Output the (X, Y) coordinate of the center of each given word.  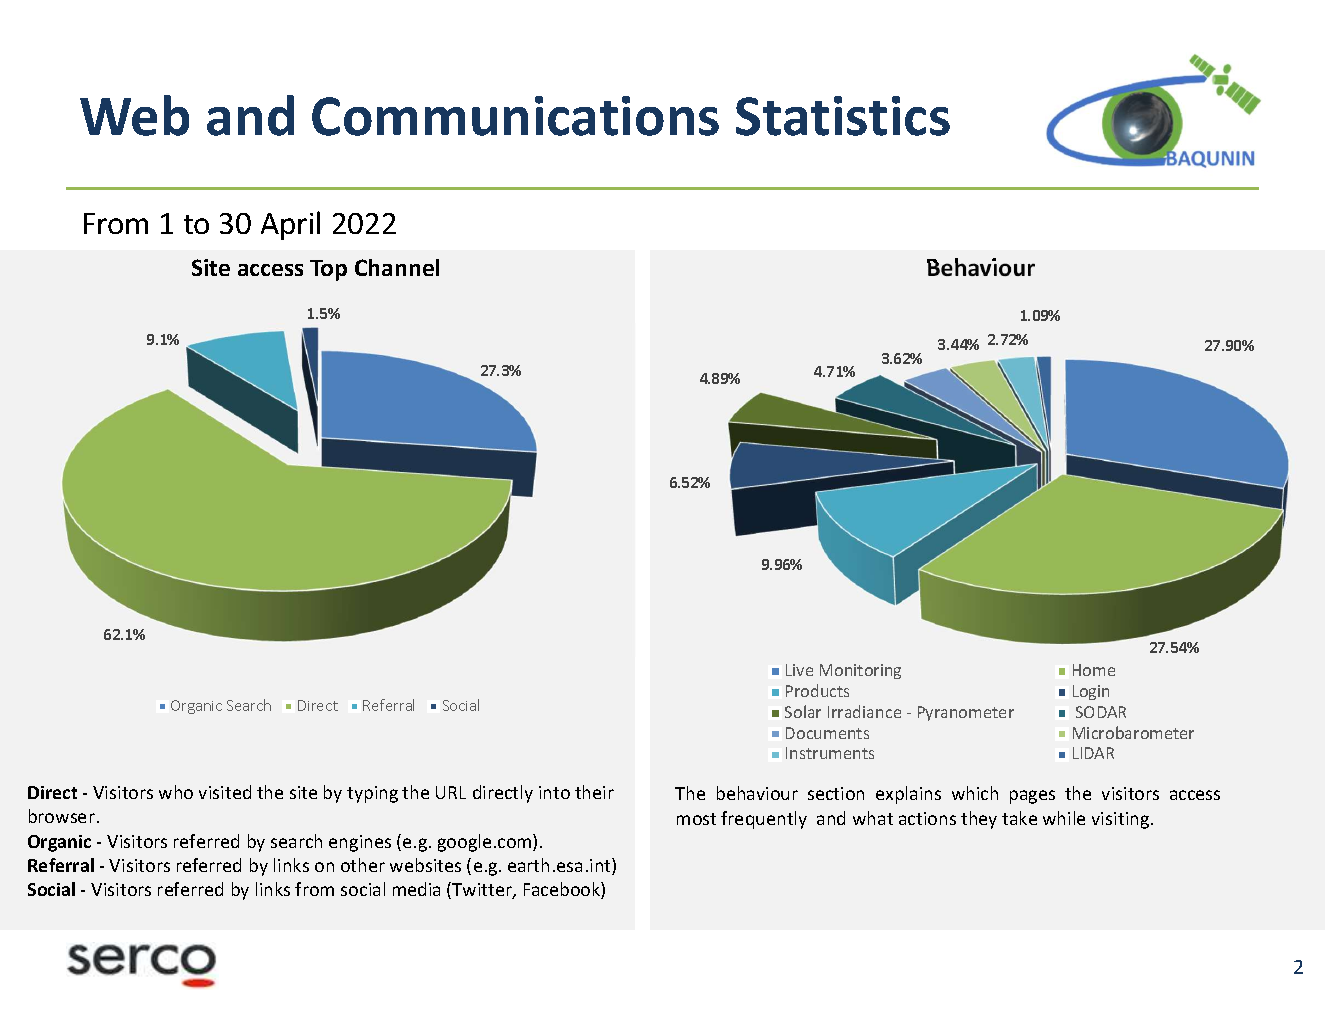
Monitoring (860, 671)
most (696, 819)
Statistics (843, 116)
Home (1094, 670)
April (290, 225)
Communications (515, 116)
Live (799, 670)
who (176, 792)
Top (328, 270)
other (363, 865)
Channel (397, 267)
